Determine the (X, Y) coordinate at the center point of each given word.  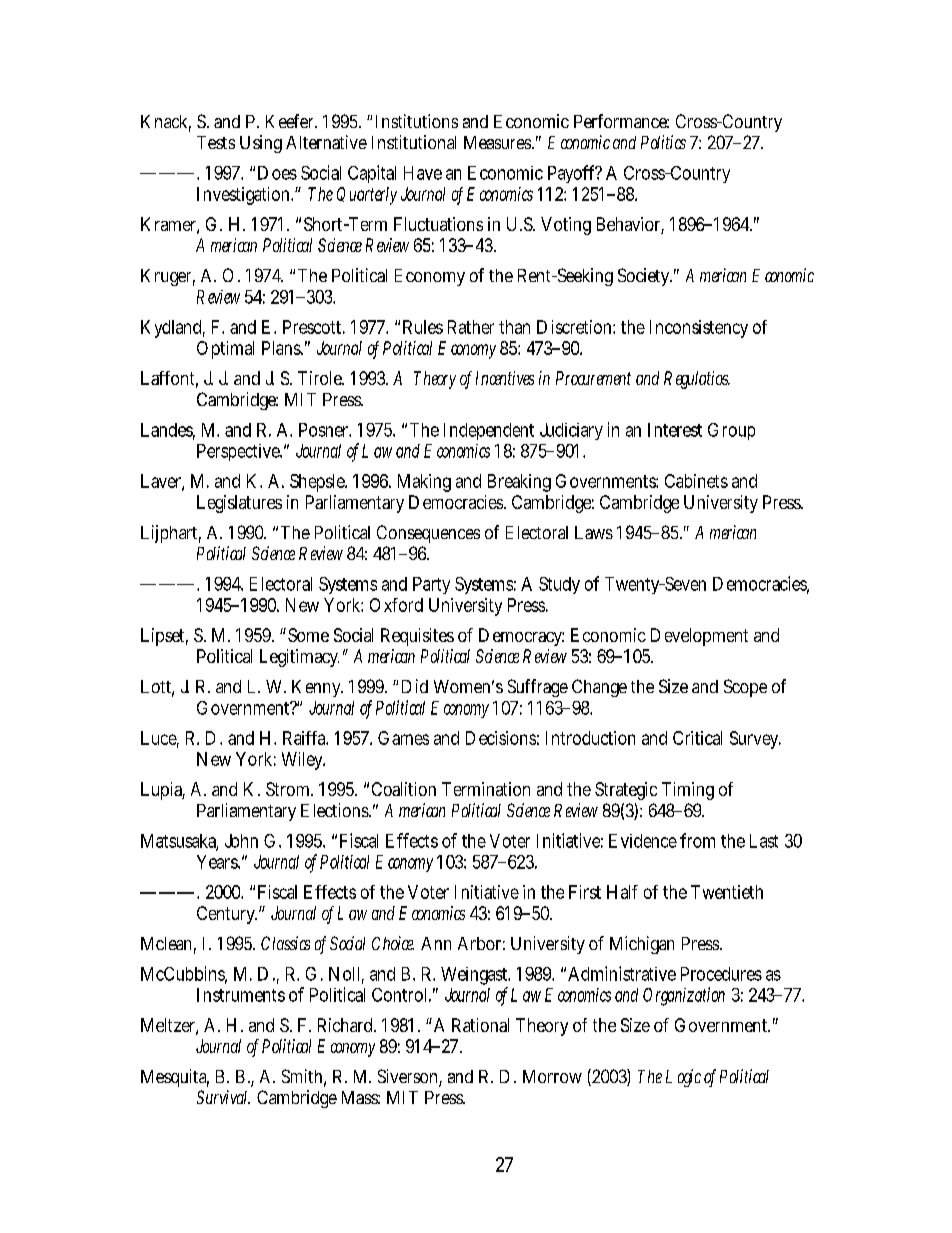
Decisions (502, 738)
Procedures (721, 974)
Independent (489, 431)
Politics (663, 142)
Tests (216, 142)
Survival (223, 1097)
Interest (675, 430)
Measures (499, 142)
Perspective (239, 452)
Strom (289, 789)
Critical (697, 738)
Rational (480, 1025)
